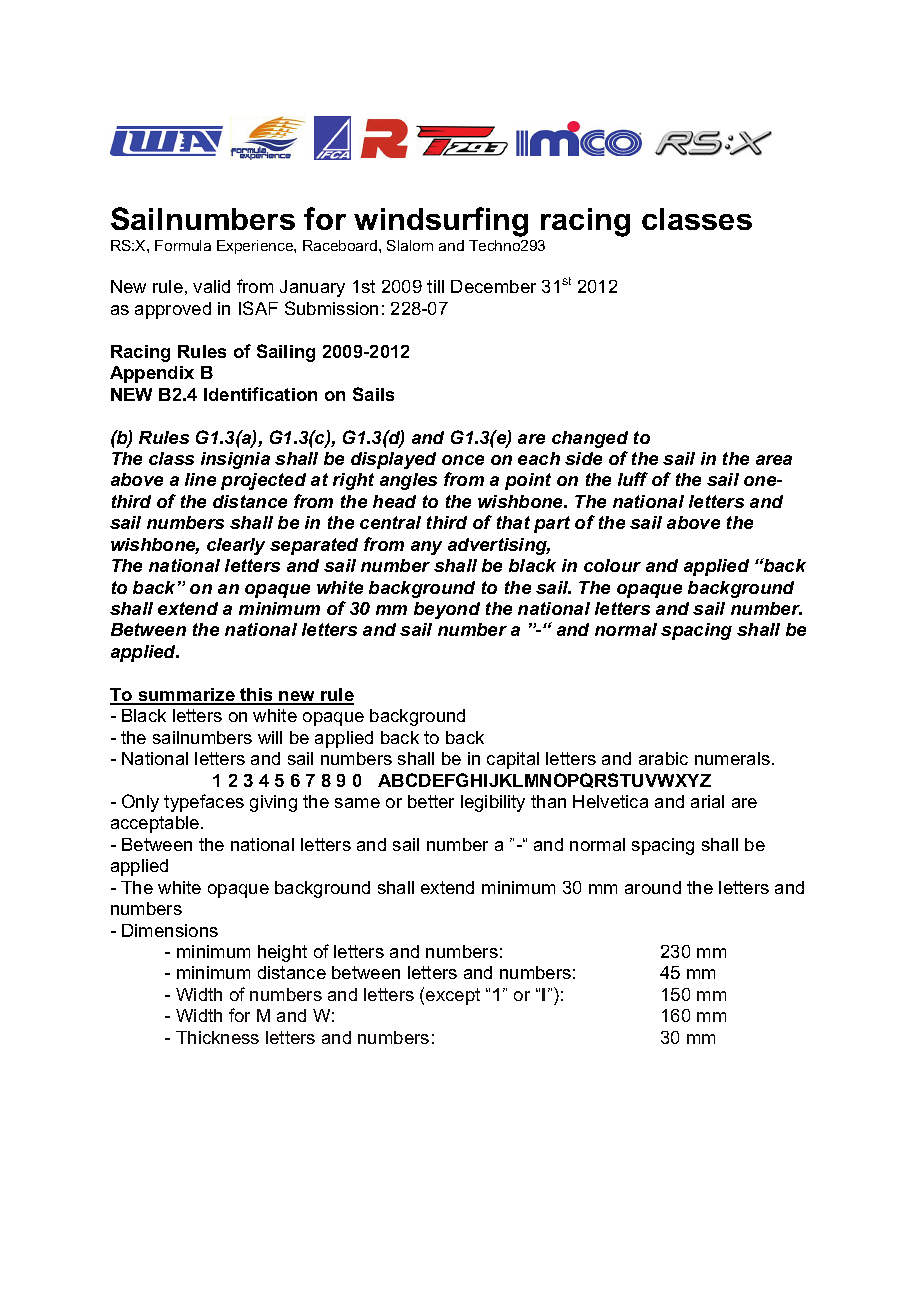  I want to click on windsurfing, so click(441, 222).
